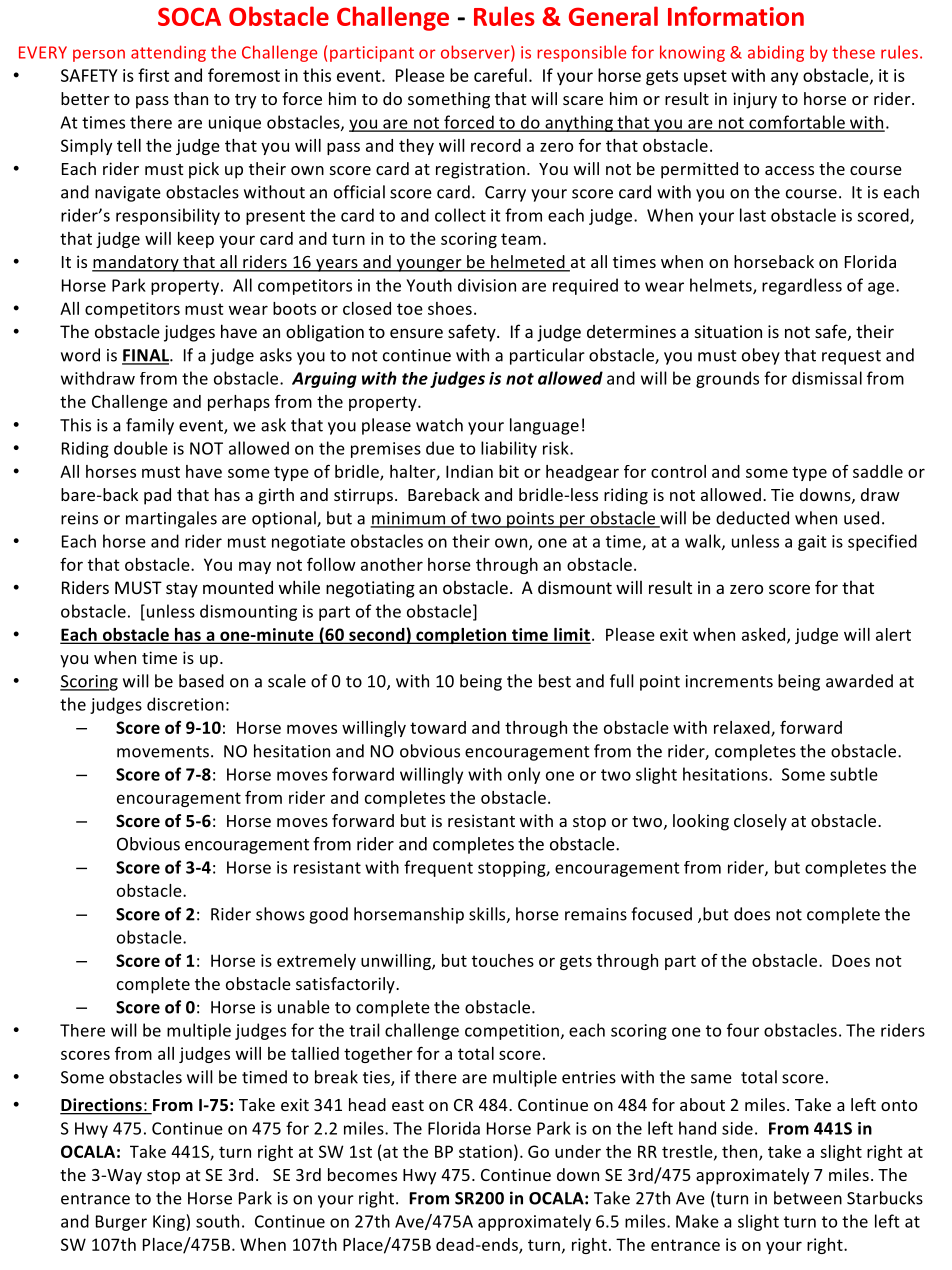 This screenshot has width=952, height=1270. What do you see at coordinates (182, 590) in the screenshot?
I see `stay` at bounding box center [182, 590].
